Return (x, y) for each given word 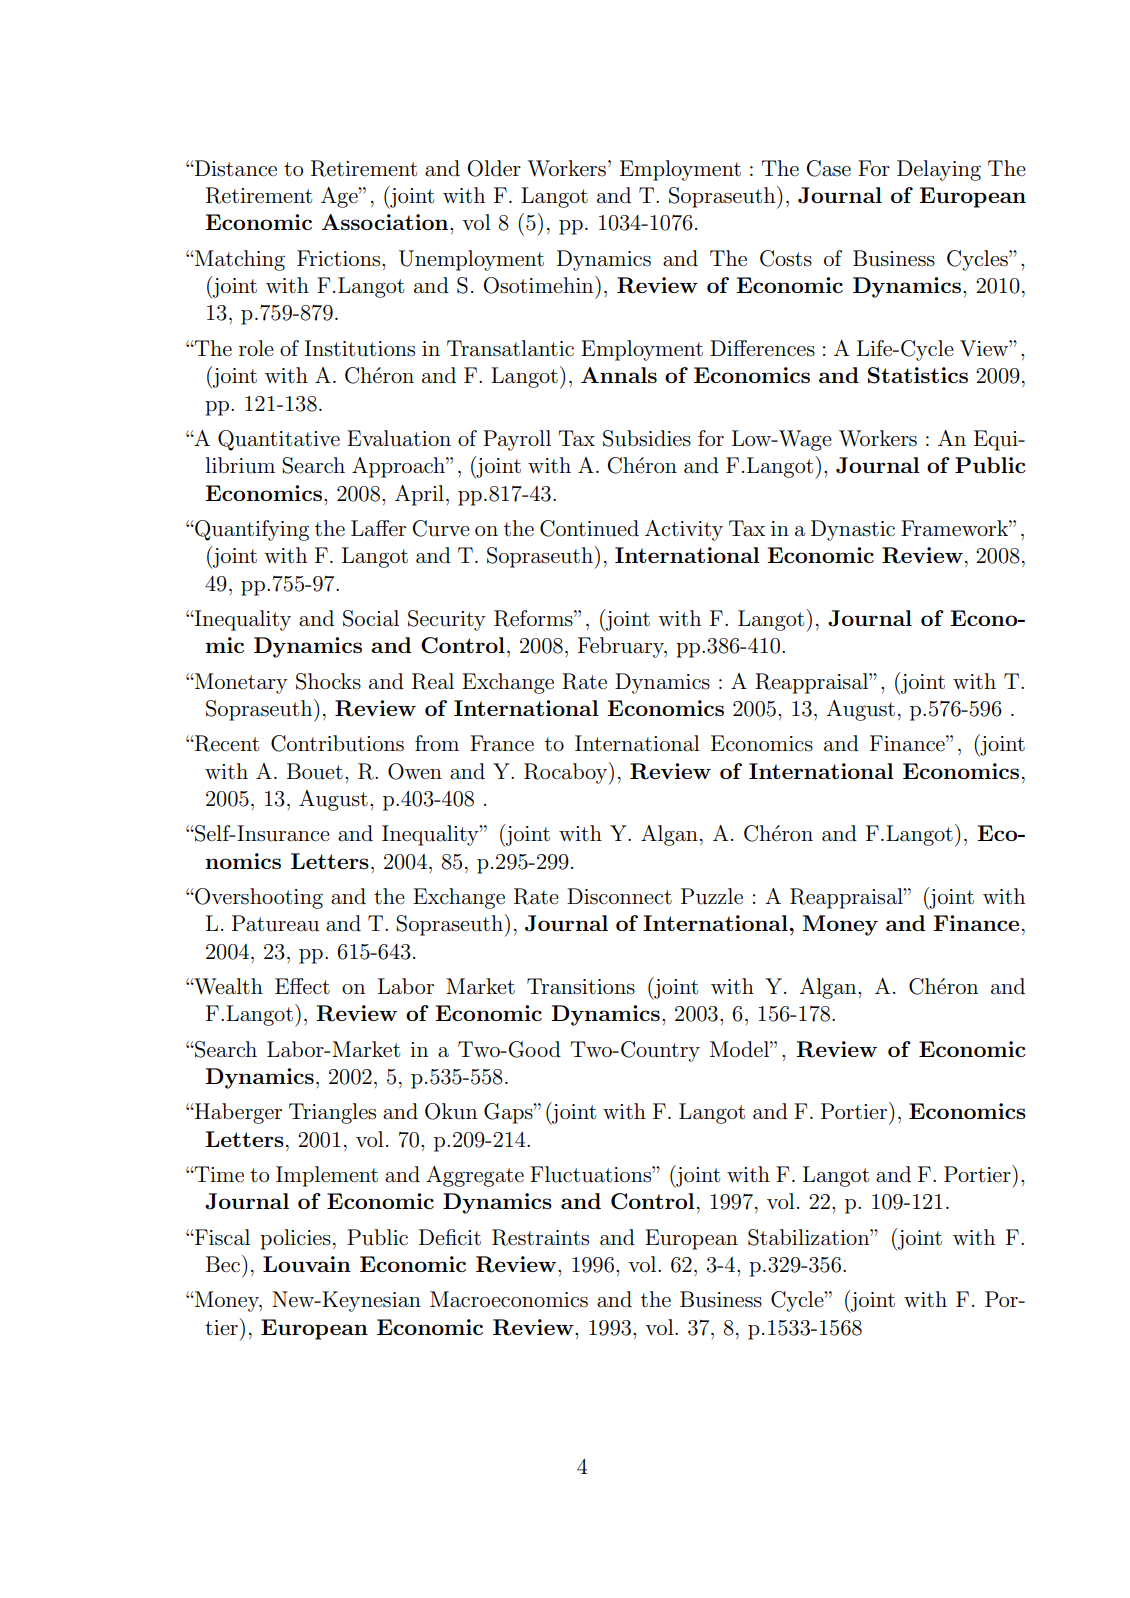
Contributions (337, 743)
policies (295, 1239)
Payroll (517, 440)
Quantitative (279, 440)
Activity (684, 530)
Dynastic (853, 530)
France (502, 743)
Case (828, 168)
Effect (302, 986)
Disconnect (619, 896)
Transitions (581, 986)
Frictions (340, 258)
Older (494, 168)
